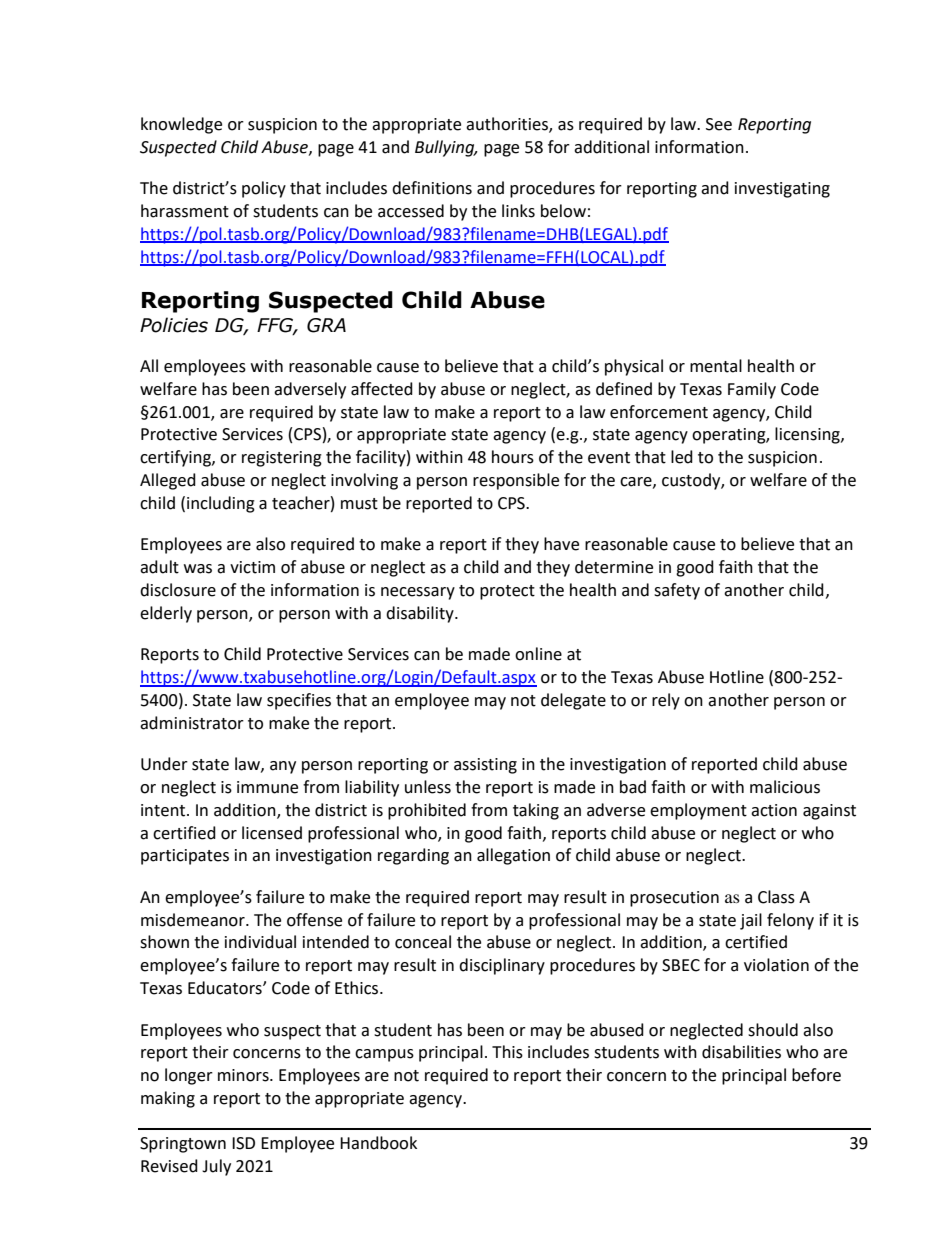  What do you see at coordinates (446, 148) in the page?
I see `Bullying` at bounding box center [446, 148].
